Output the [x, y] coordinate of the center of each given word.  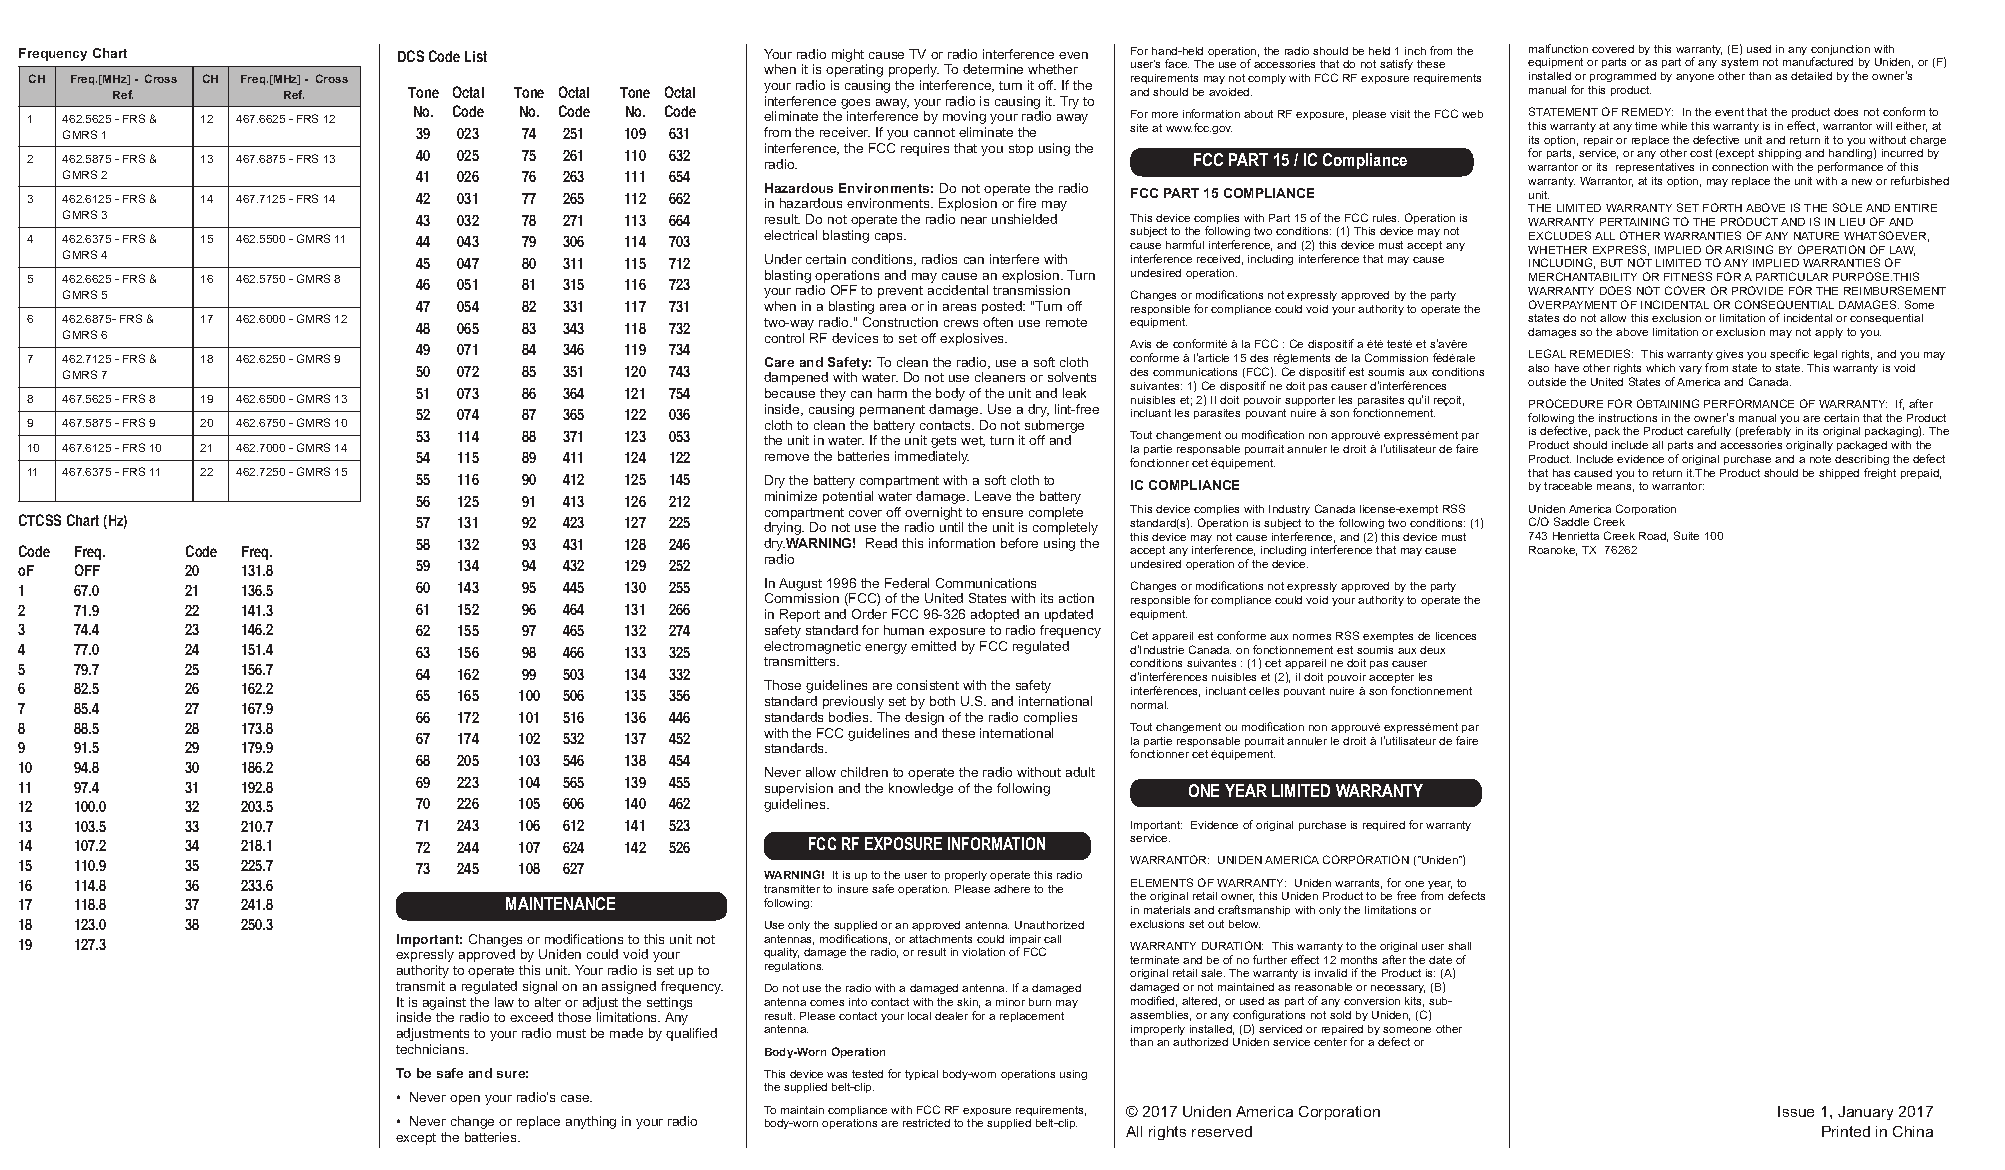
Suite [1686, 535]
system [1739, 63]
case [576, 1098]
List [476, 56]
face [1177, 63]
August [801, 586]
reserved [1222, 1131]
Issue [1796, 1111]
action [1076, 598]
